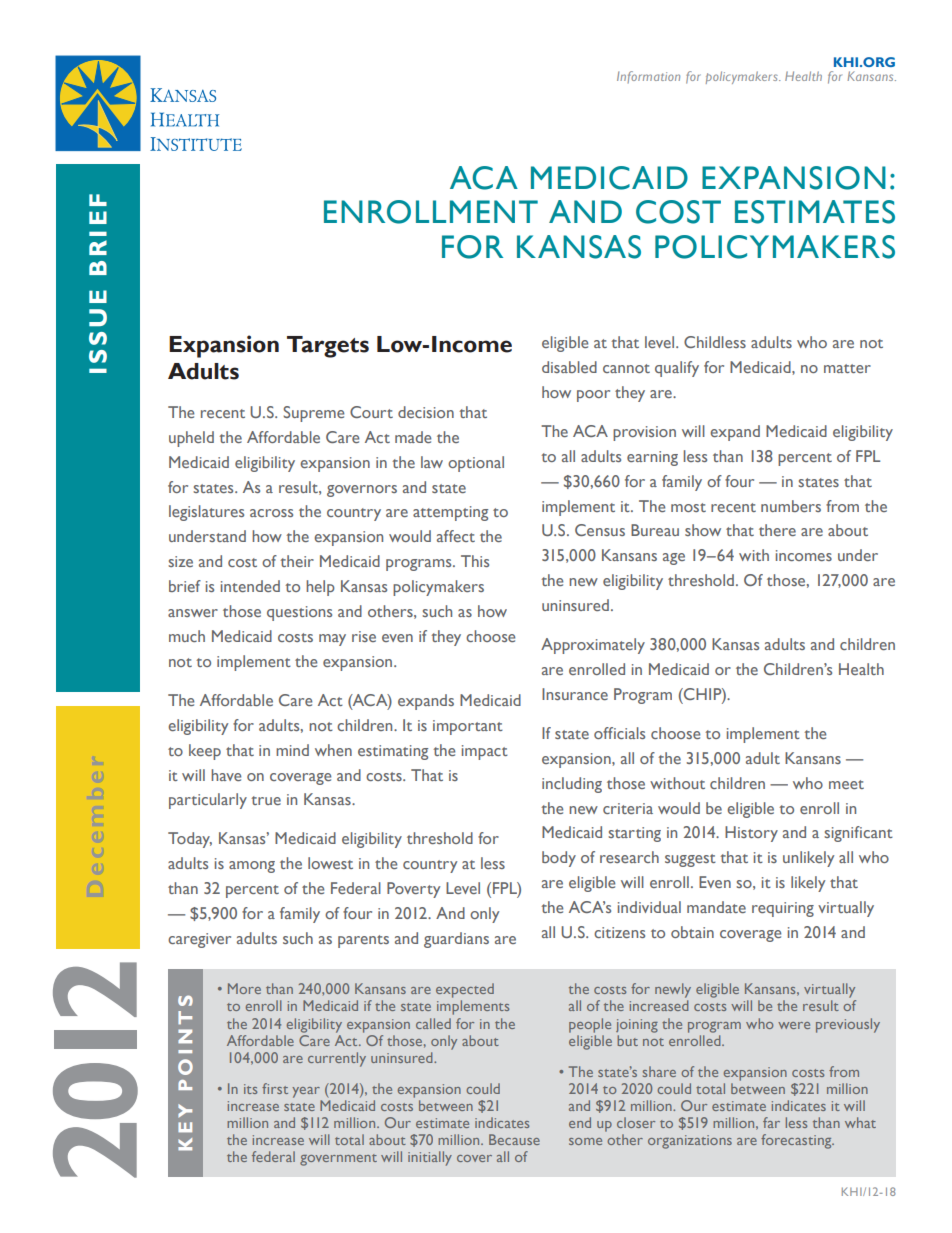 The width and height of the screenshot is (952, 1233). I want to click on Information, so click(648, 77).
